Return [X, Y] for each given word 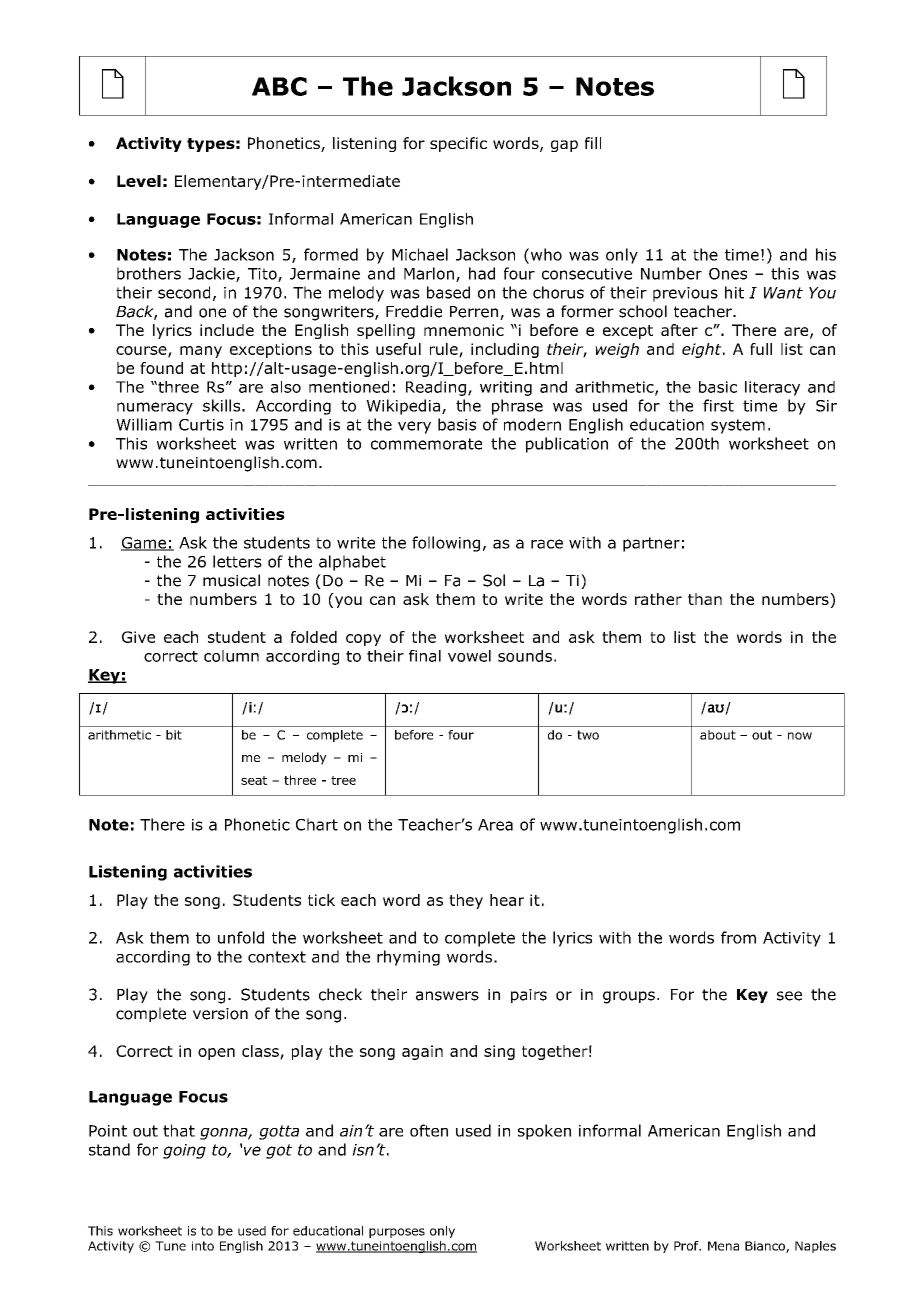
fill [593, 143]
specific [458, 144]
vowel [469, 656]
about [718, 735]
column [231, 656]
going [184, 1151]
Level [139, 181]
